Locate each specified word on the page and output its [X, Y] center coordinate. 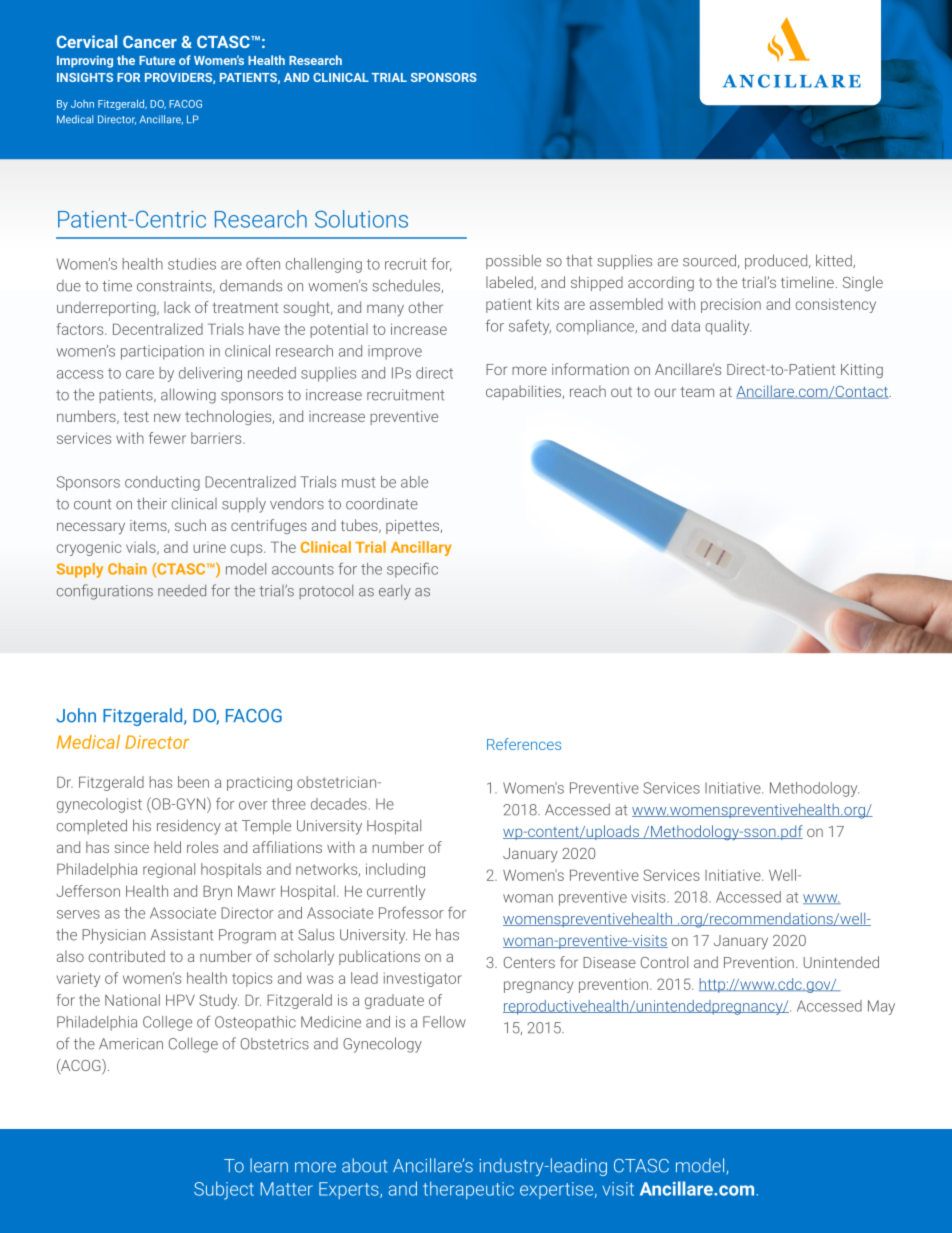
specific [412, 570]
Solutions [361, 219]
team [697, 392]
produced [777, 262]
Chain [127, 569]
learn [269, 1165]
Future [157, 60]
